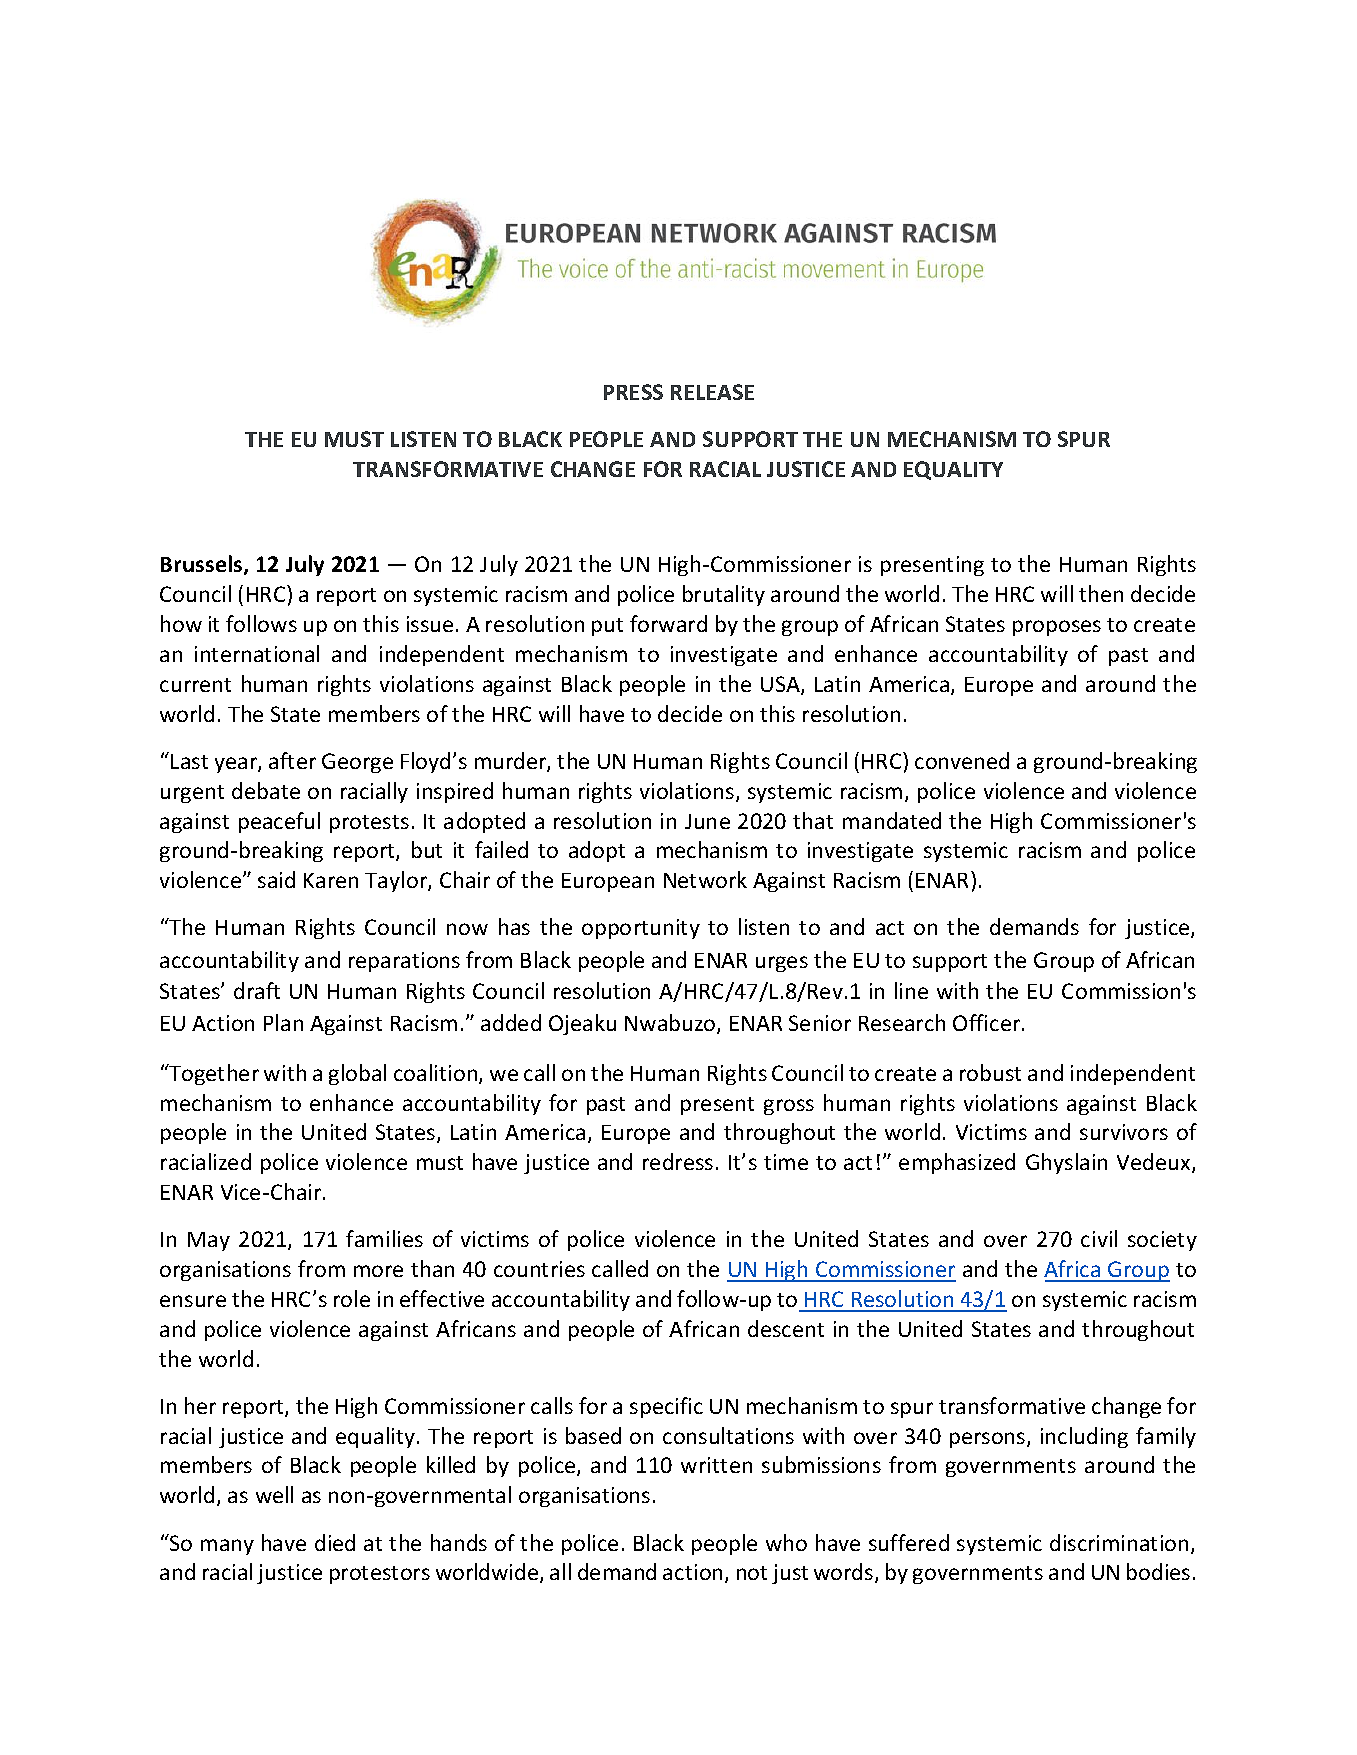 This screenshot has height=1755, width=1357. I want to click on then, so click(1101, 593).
